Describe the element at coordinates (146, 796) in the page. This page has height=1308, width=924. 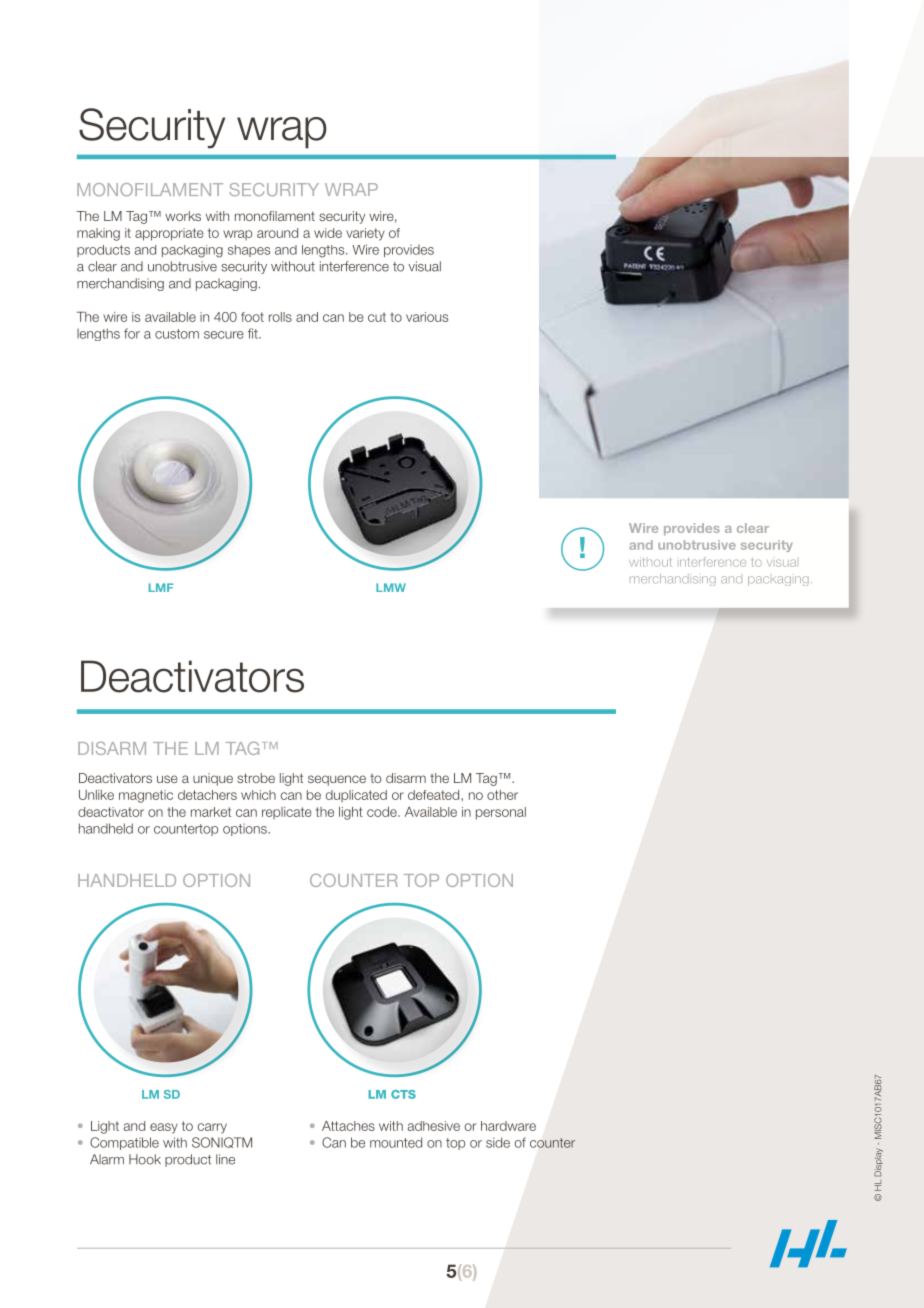
I see `magnetic` at that location.
